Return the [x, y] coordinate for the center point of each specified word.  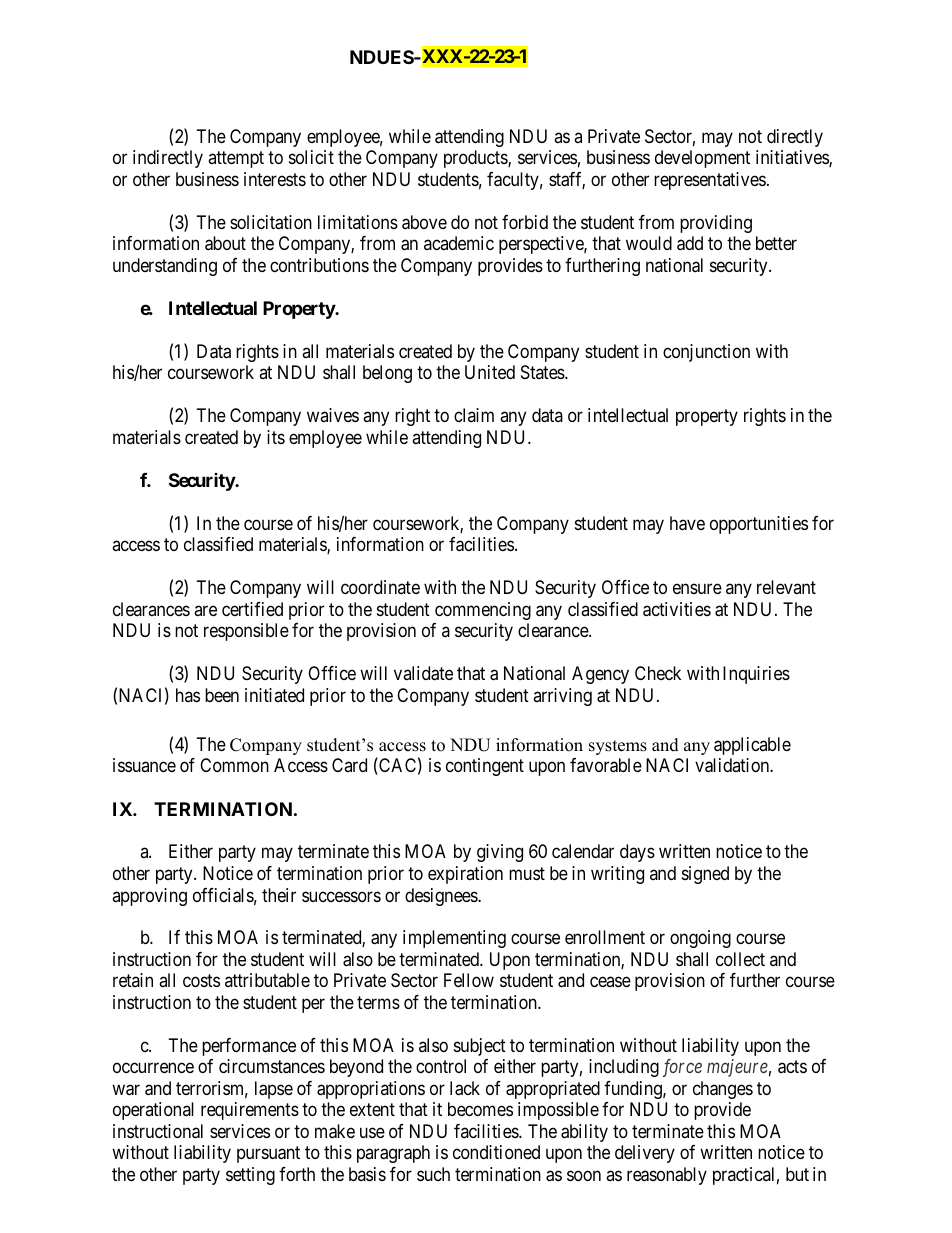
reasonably [667, 1176]
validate [423, 673]
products [476, 159]
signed [705, 875]
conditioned [496, 1152]
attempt [236, 159]
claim [474, 415]
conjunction [706, 353]
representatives [710, 181]
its [276, 437]
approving [149, 897]
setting [250, 1176]
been [222, 695]
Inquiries [756, 675]
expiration [465, 875]
